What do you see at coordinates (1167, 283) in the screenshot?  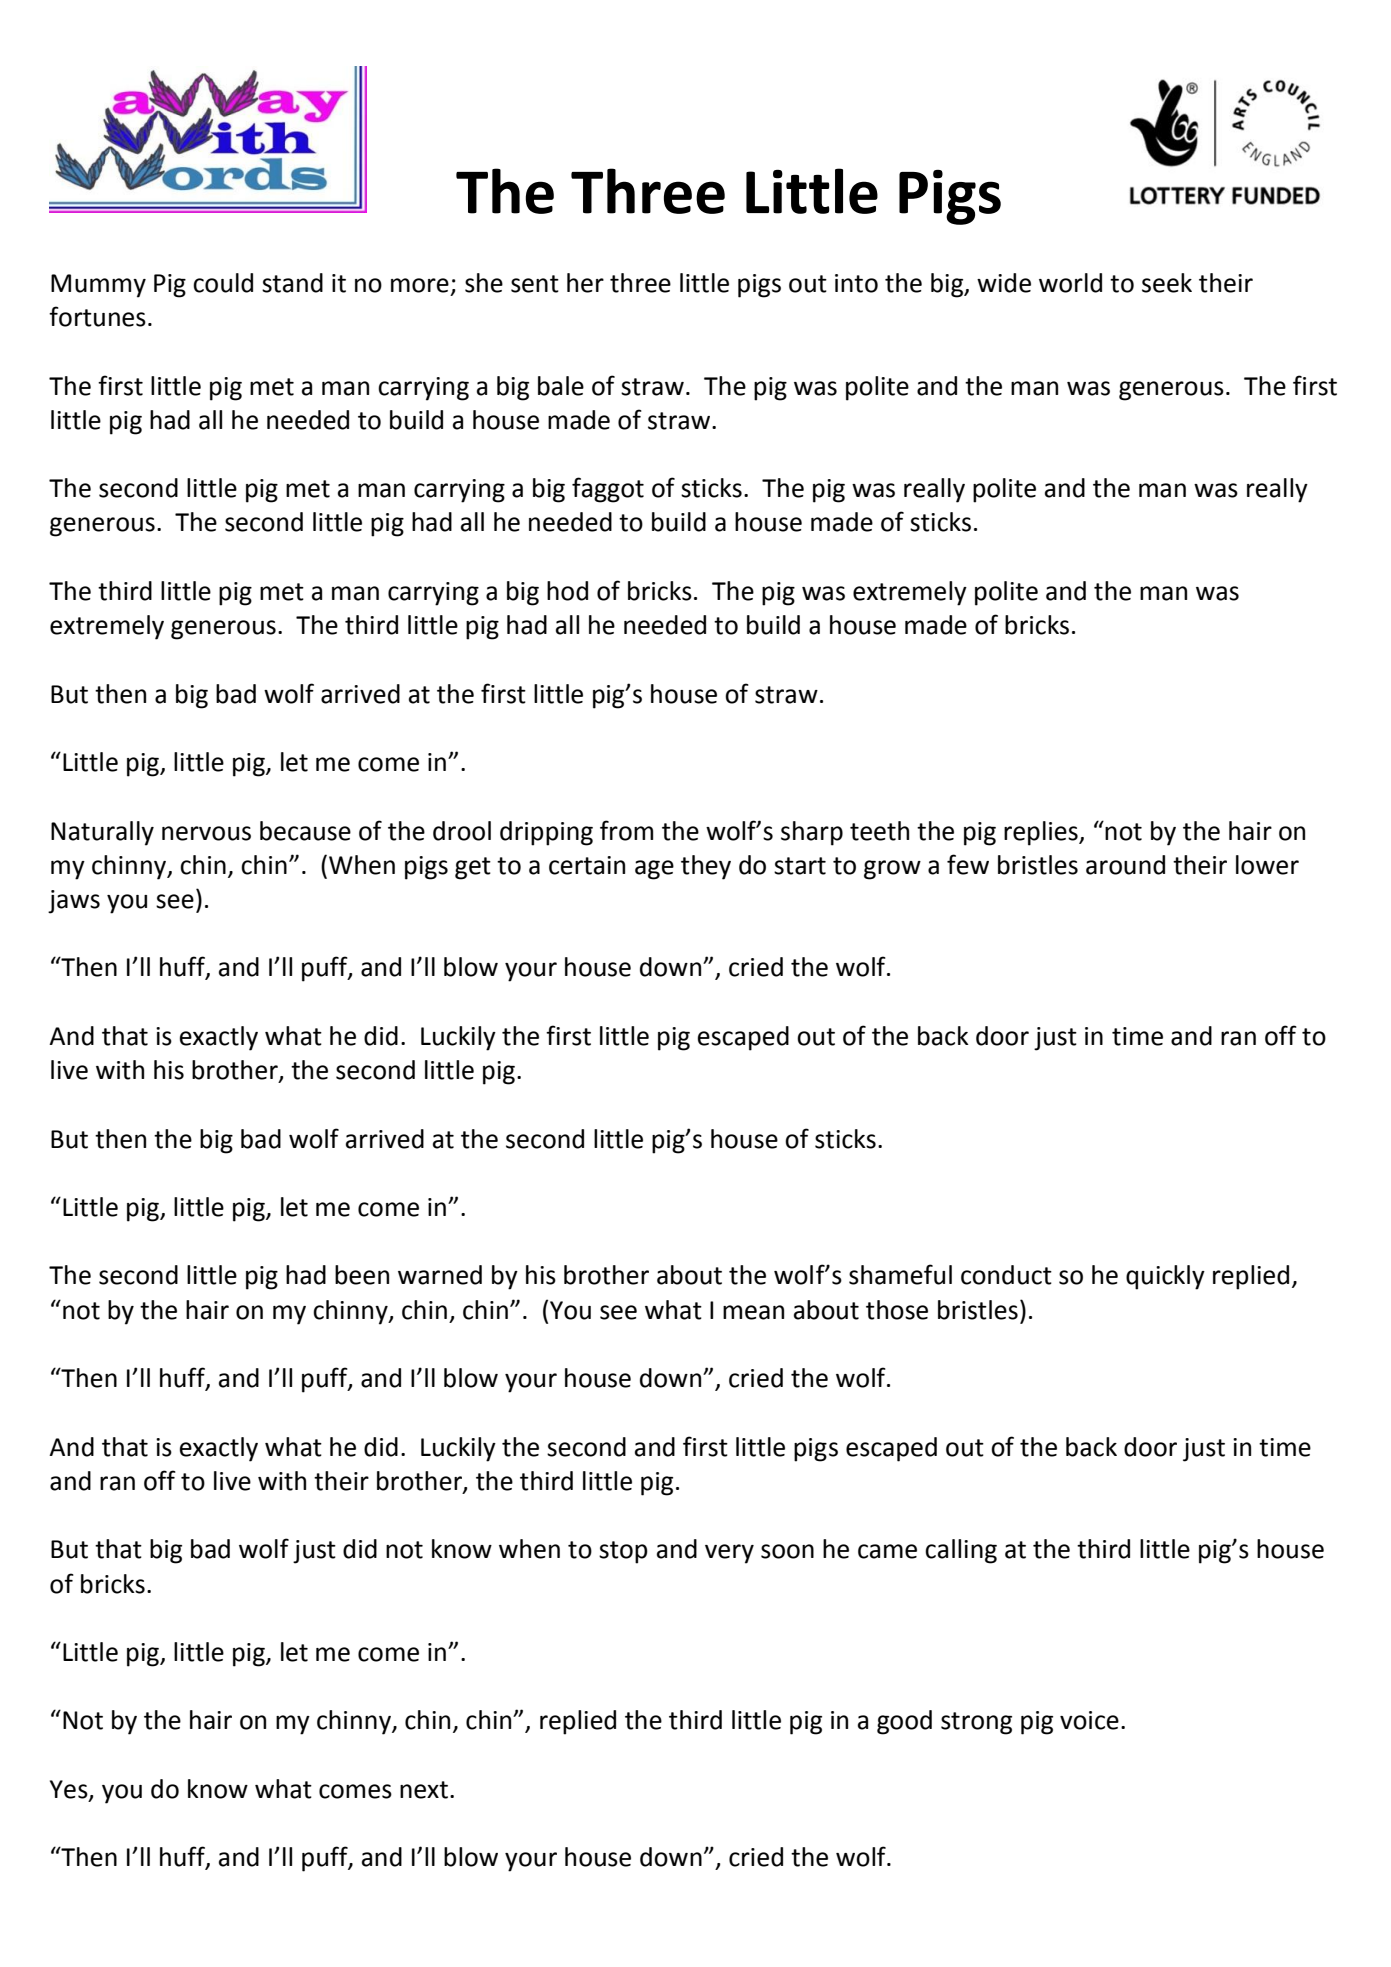 I see `seek` at bounding box center [1167, 283].
